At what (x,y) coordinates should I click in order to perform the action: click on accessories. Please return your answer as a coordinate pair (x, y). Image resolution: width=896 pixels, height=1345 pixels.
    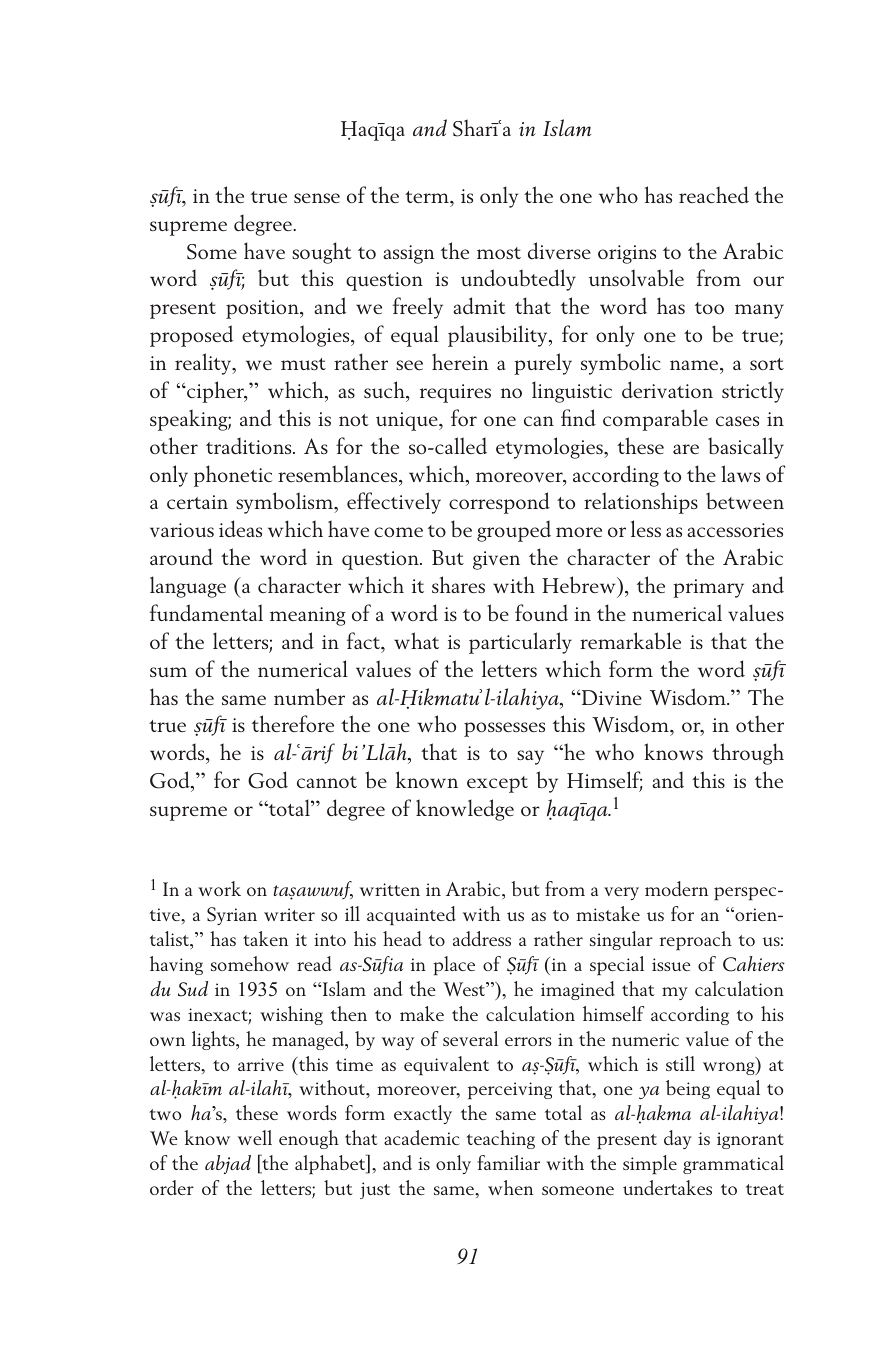
    Looking at the image, I should click on (735, 530).
